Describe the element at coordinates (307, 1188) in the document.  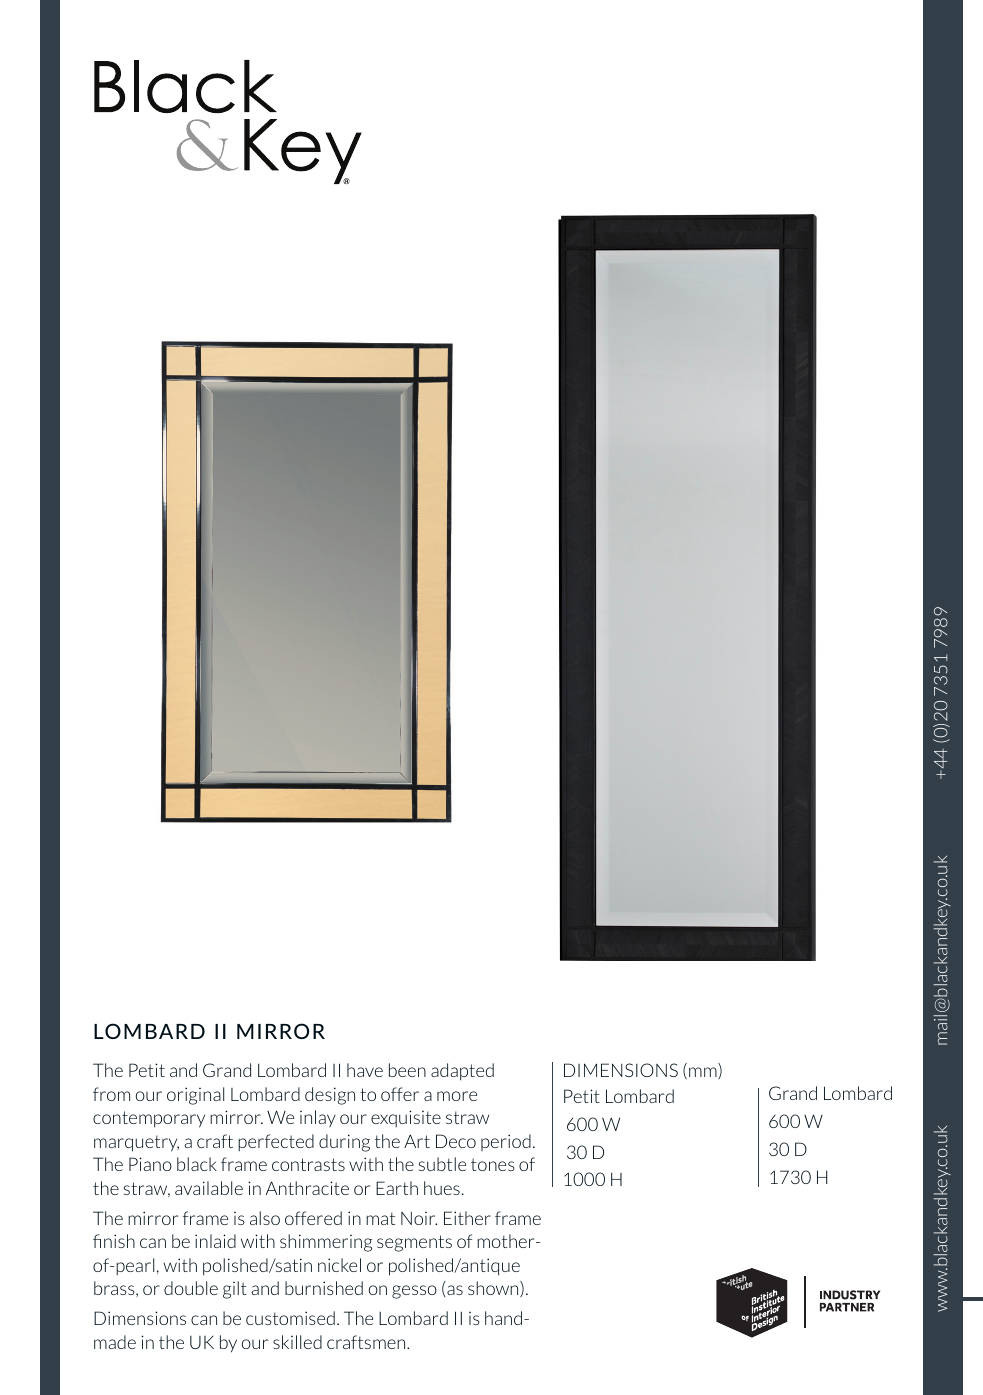
I see `Anthracite` at that location.
